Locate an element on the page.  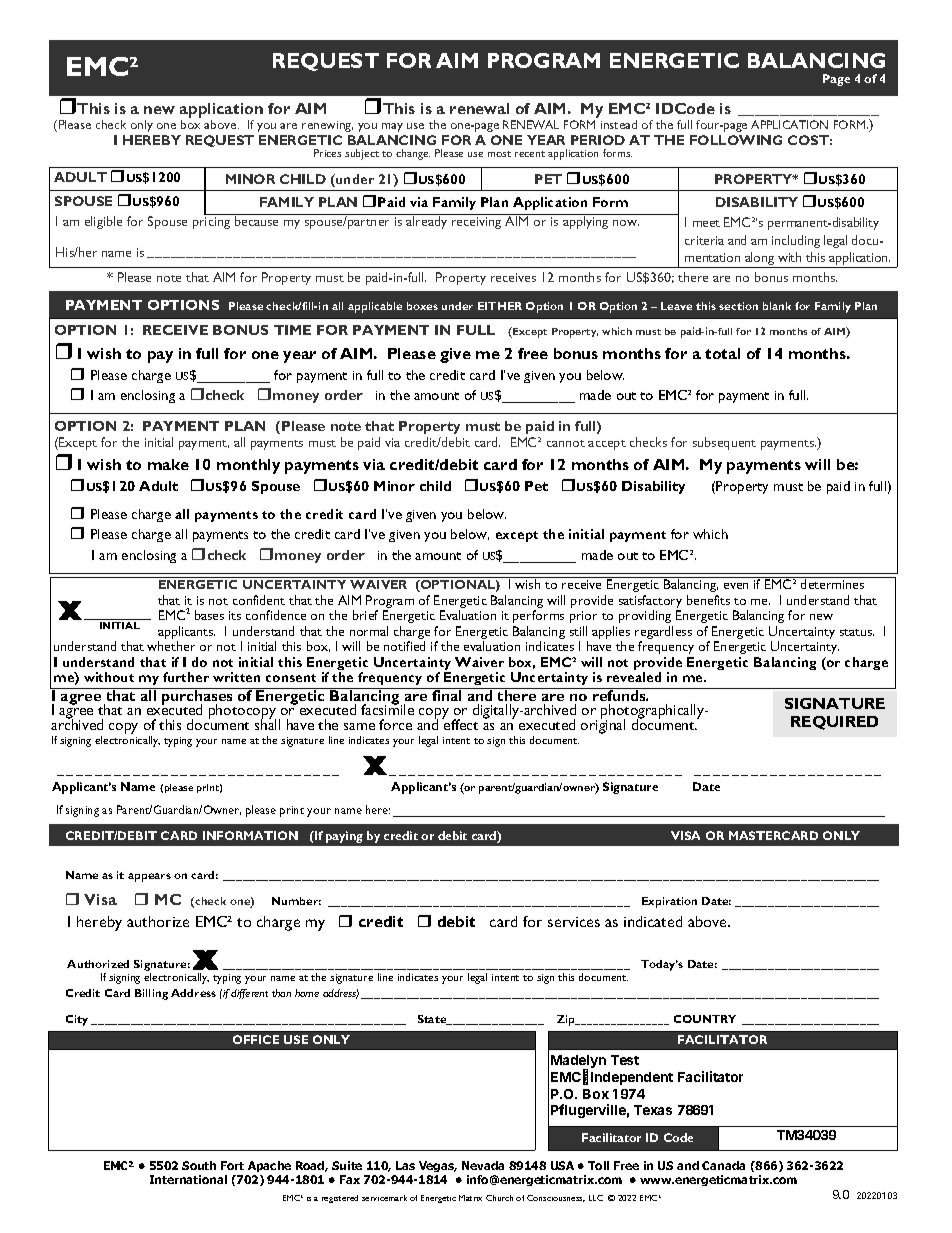
Expiration is located at coordinates (669, 902).
